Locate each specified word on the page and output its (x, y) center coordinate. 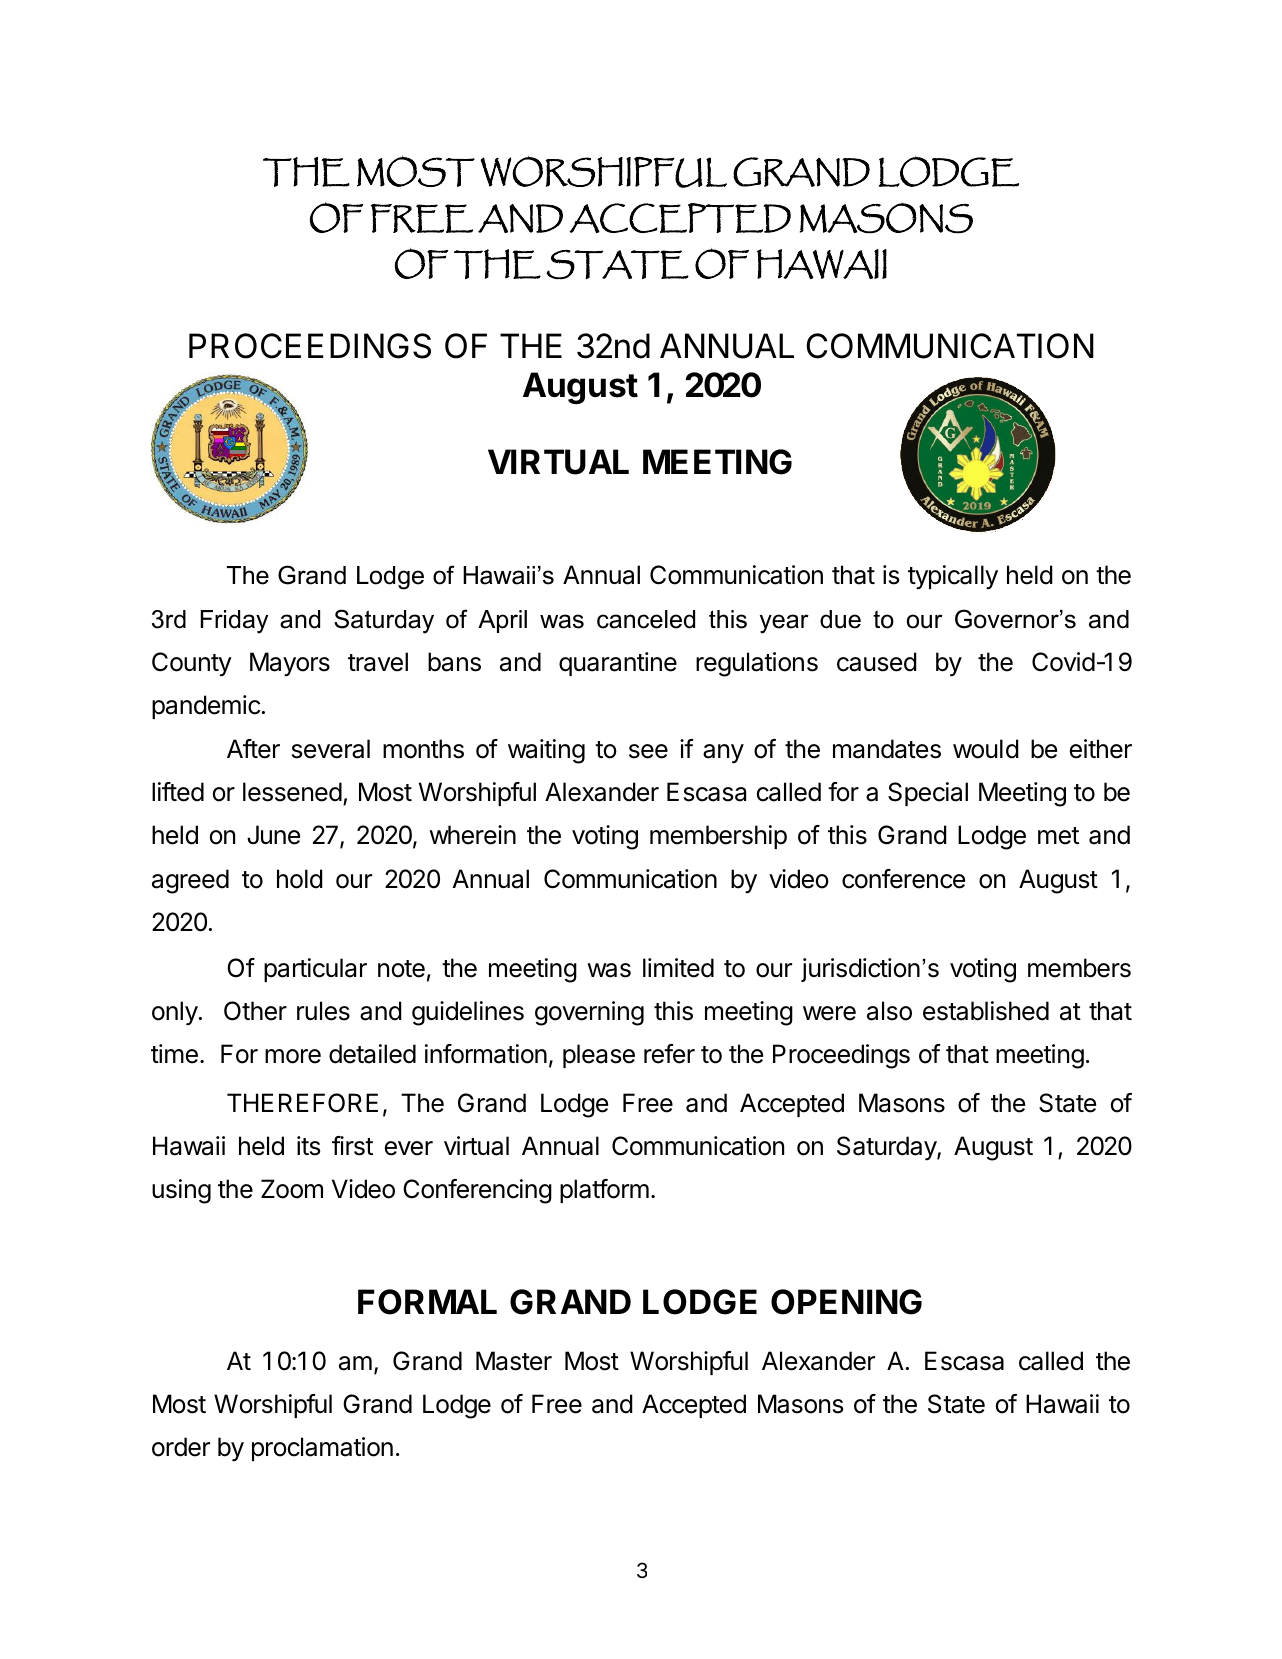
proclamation (322, 1449)
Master (514, 1361)
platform (604, 1191)
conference (903, 879)
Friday (234, 622)
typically (953, 577)
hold (300, 879)
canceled (646, 619)
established (986, 1011)
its (308, 1146)
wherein (472, 835)
